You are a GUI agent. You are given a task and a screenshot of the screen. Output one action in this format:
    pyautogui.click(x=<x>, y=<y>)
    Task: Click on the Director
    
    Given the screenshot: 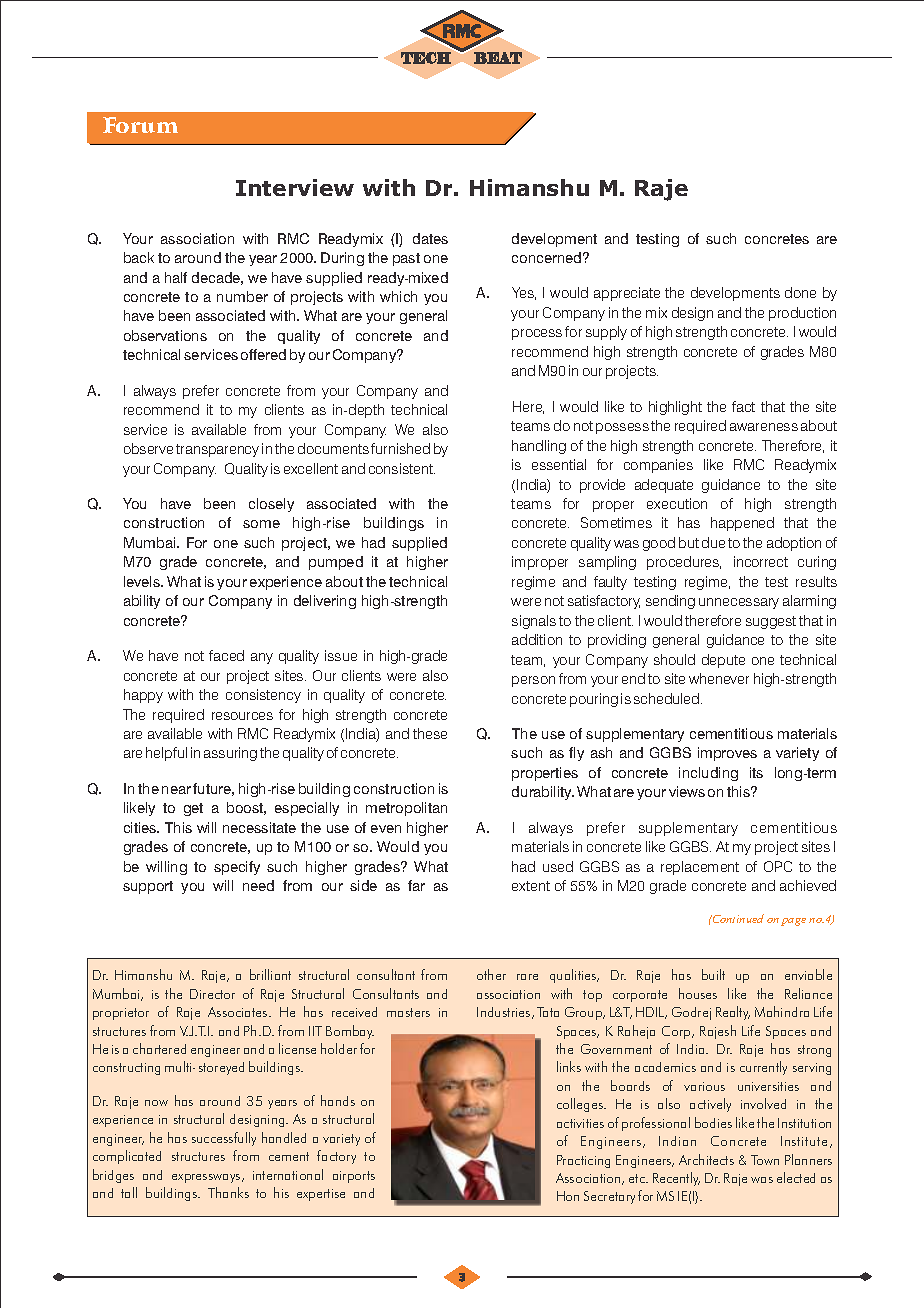 What is the action you would take?
    pyautogui.click(x=212, y=994)
